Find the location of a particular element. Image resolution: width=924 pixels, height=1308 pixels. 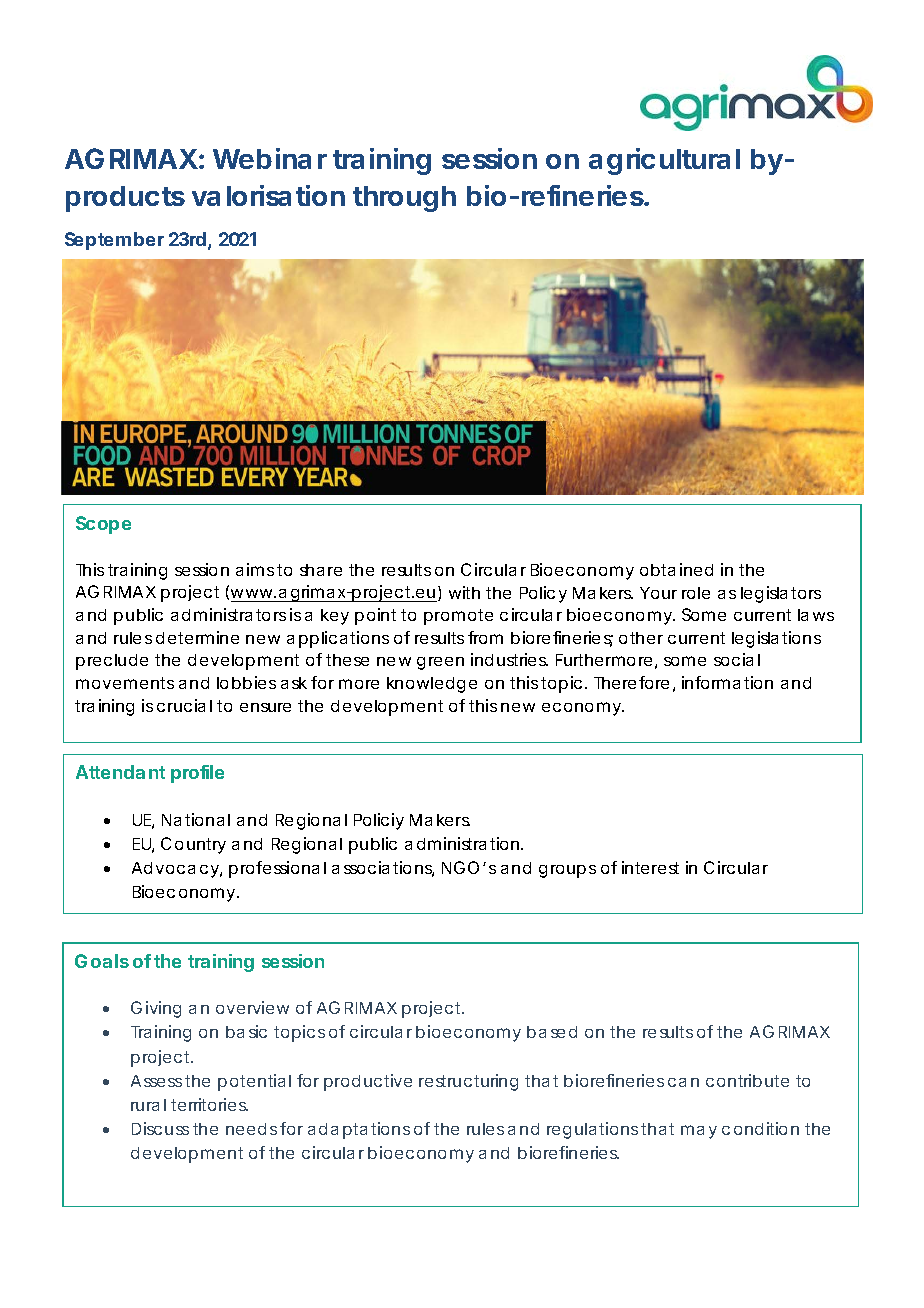

Scope is located at coordinates (103, 525).
